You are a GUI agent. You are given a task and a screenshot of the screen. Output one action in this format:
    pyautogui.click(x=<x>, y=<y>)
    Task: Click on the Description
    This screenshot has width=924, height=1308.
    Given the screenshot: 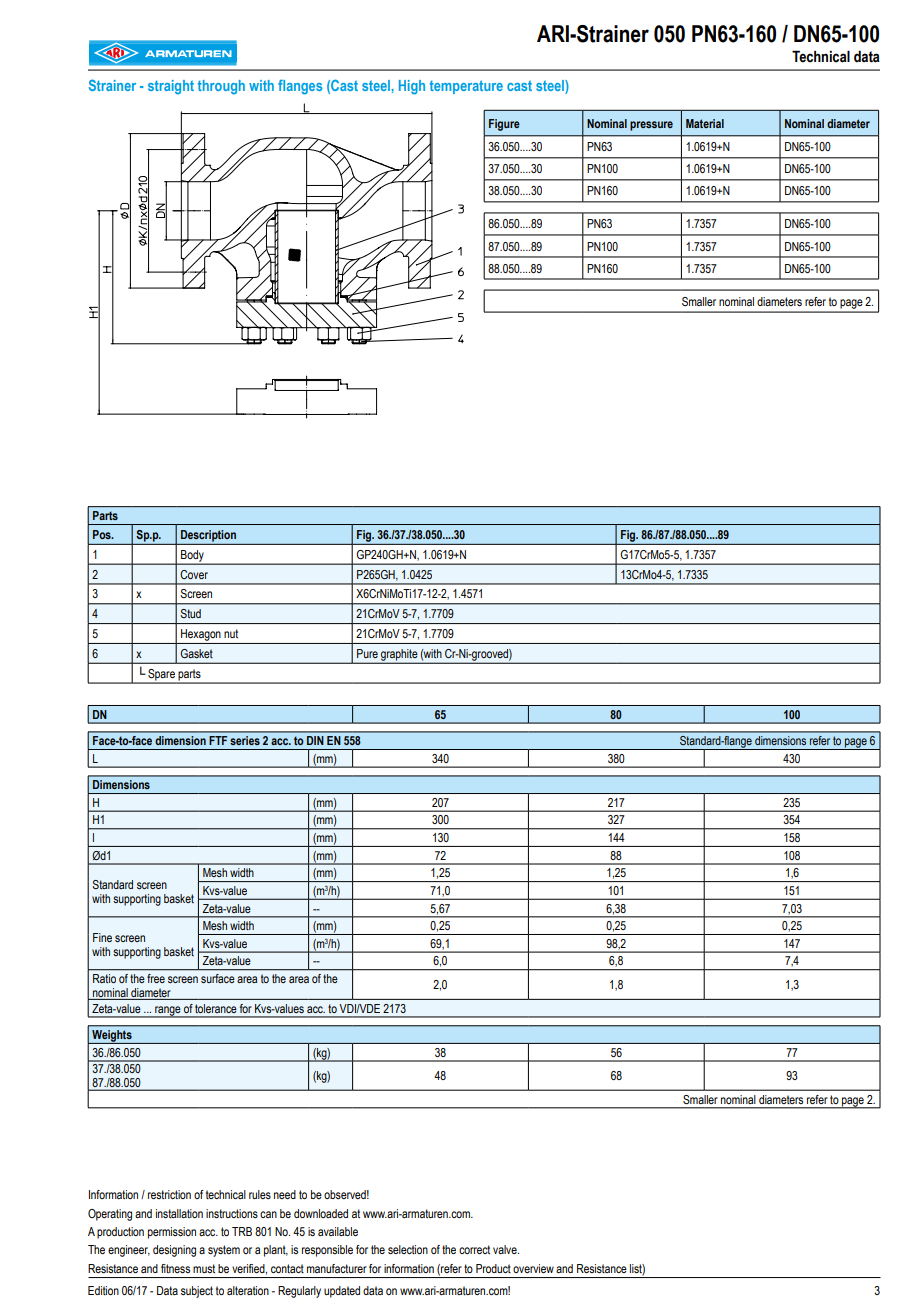 What is the action you would take?
    pyautogui.click(x=208, y=536)
